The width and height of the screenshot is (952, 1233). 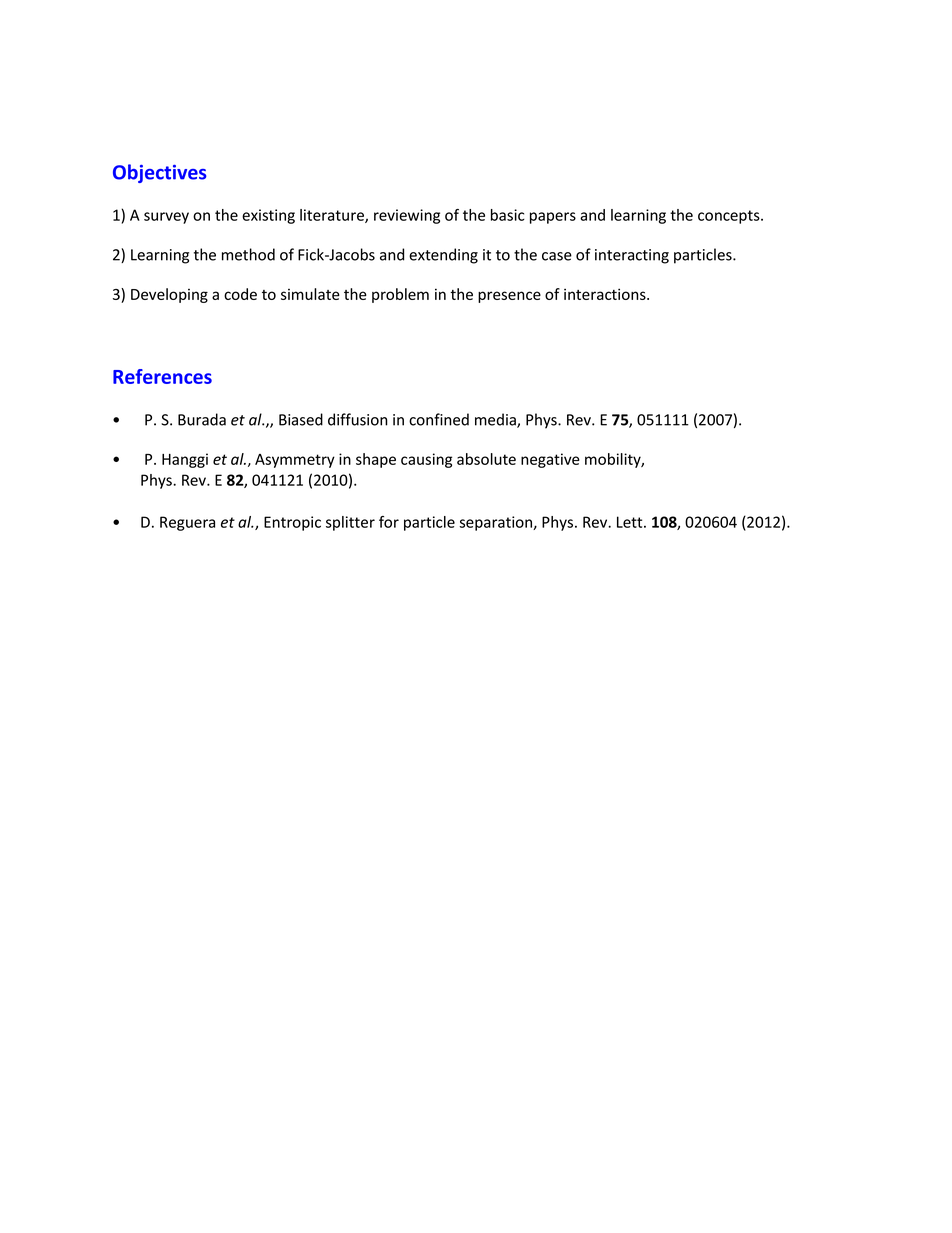 I want to click on Objectives, so click(x=160, y=173).
